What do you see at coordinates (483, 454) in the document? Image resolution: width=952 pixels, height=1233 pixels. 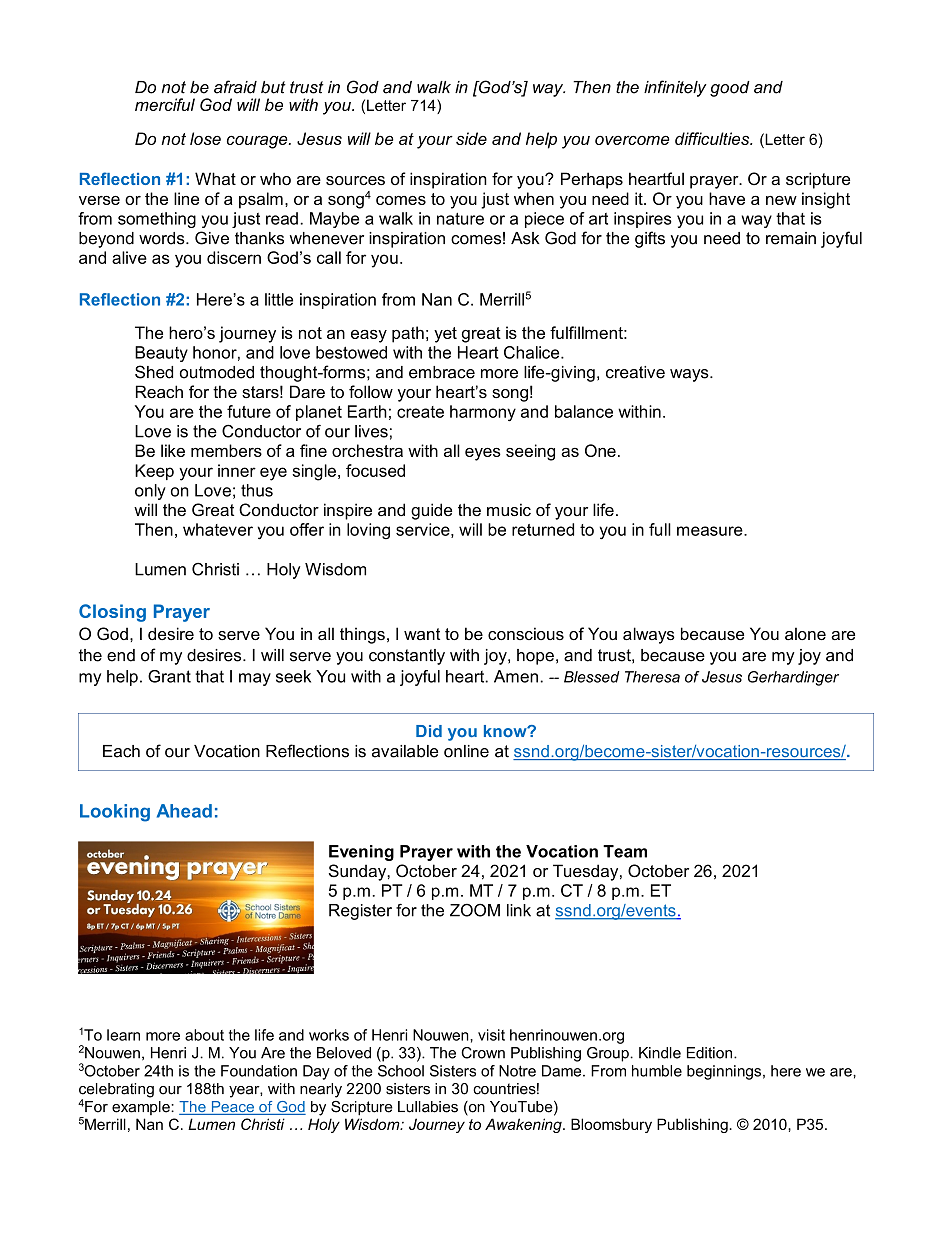 I see `eyes` at bounding box center [483, 454].
